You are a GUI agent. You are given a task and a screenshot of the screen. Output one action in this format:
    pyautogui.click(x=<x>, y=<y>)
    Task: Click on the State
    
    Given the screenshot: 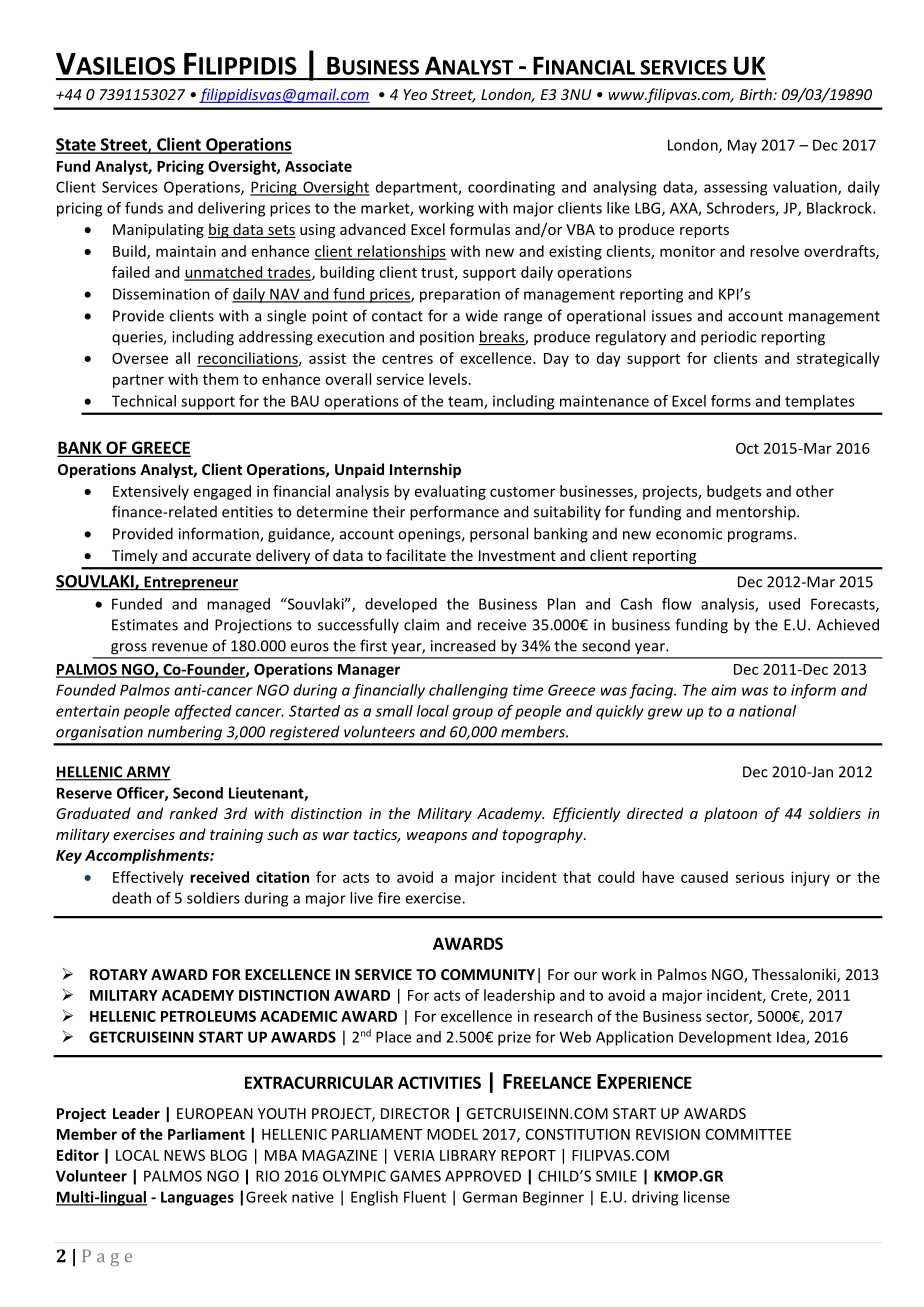 What is the action you would take?
    pyautogui.click(x=77, y=145)
